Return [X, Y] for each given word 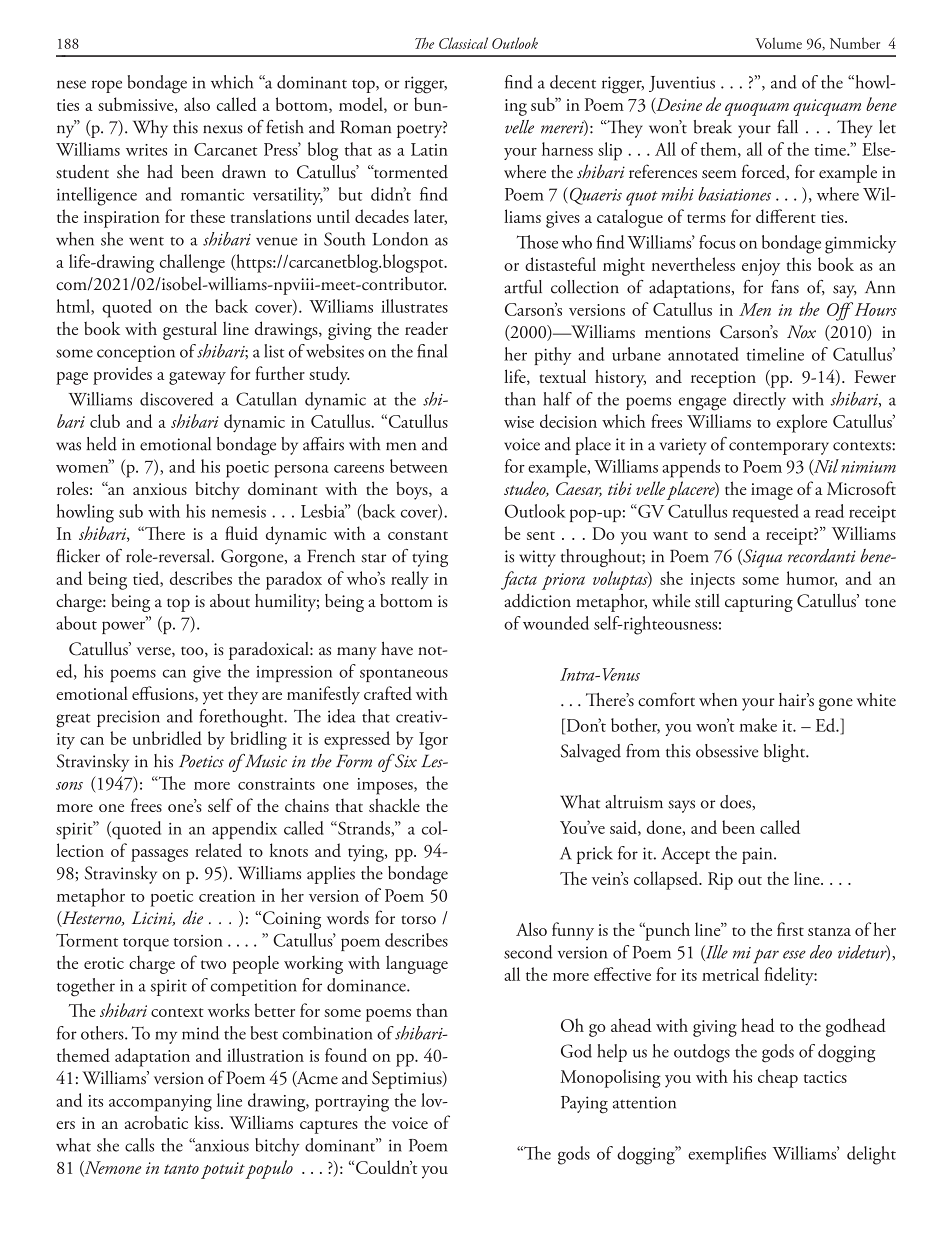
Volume [779, 43]
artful [523, 287]
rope [107, 86]
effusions [164, 694]
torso [418, 920]
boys [413, 490]
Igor [433, 741]
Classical [463, 43]
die [193, 917]
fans [785, 287]
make [758, 725]
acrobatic [156, 1122]
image [772, 491]
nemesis [238, 512]
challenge [192, 263]
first [790, 929]
